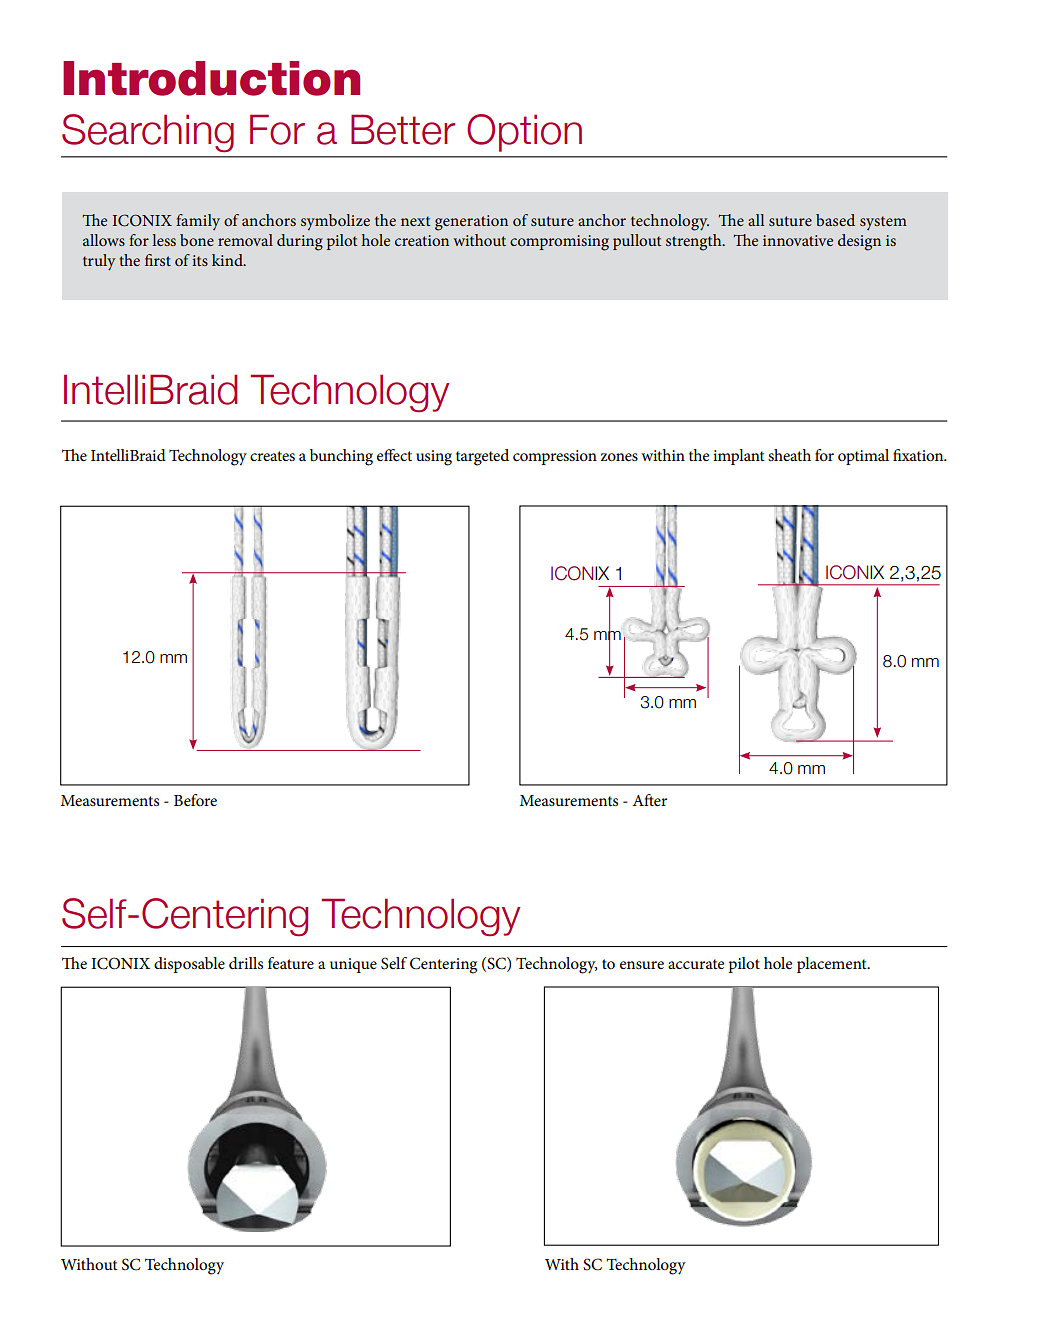 The height and width of the image is (1344, 1039). Describe the element at coordinates (195, 800) in the image. I see `Before` at that location.
